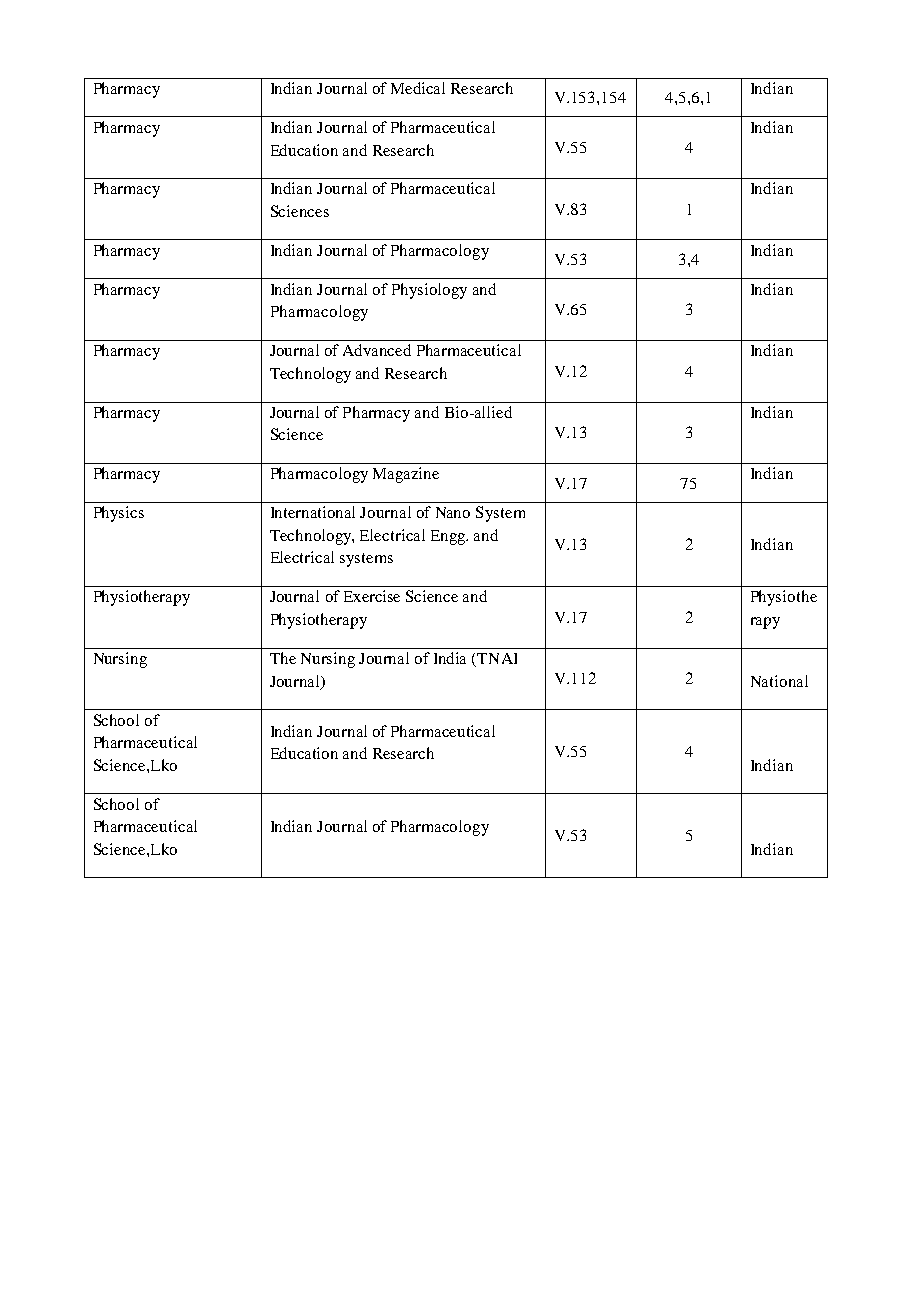 Image resolution: width=924 pixels, height=1308 pixels. I want to click on Medical, so click(418, 88).
